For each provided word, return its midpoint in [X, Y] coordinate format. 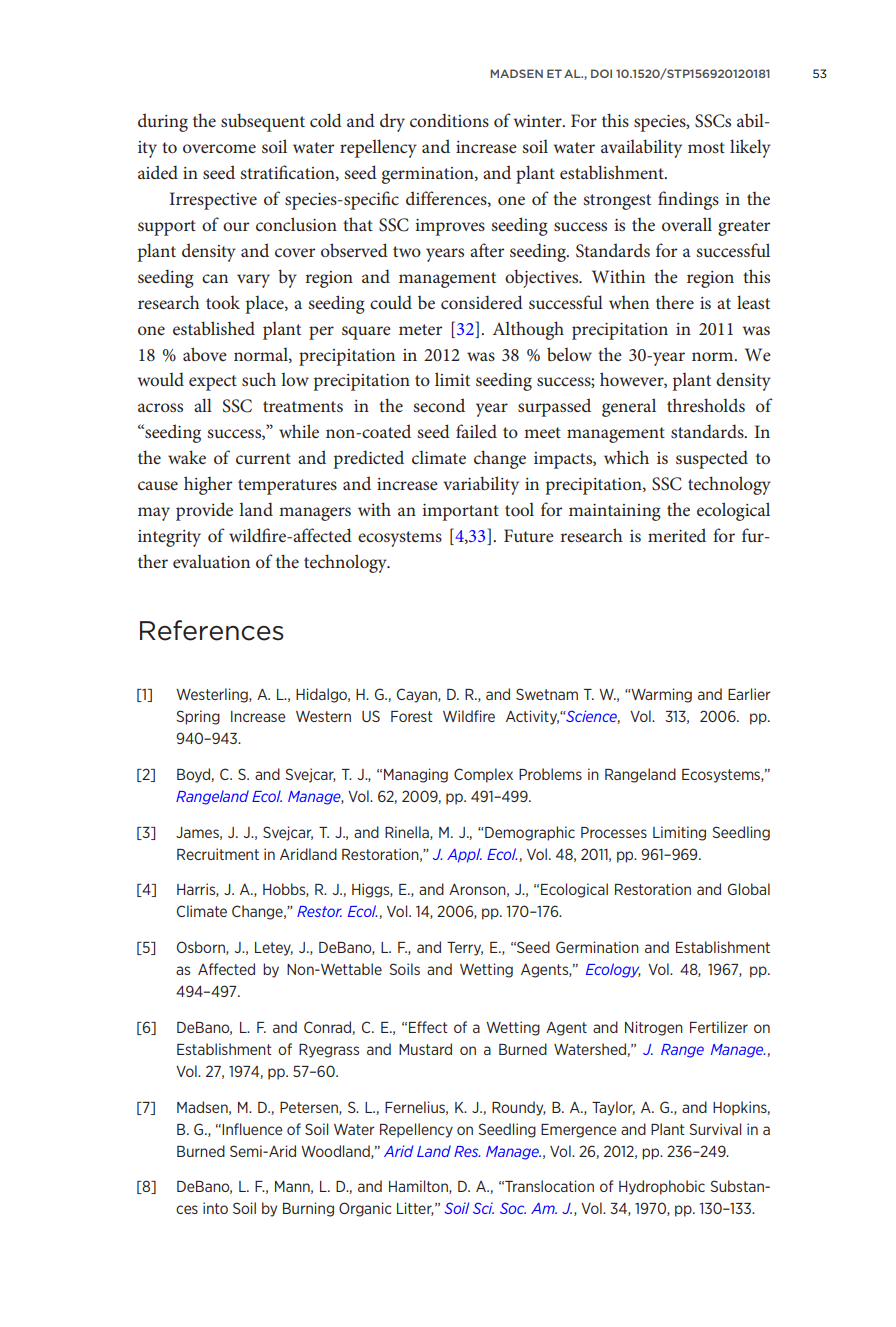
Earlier [749, 694]
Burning [308, 1209]
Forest [412, 716]
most [706, 147]
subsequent [263, 122]
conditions [449, 120]
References [212, 630]
